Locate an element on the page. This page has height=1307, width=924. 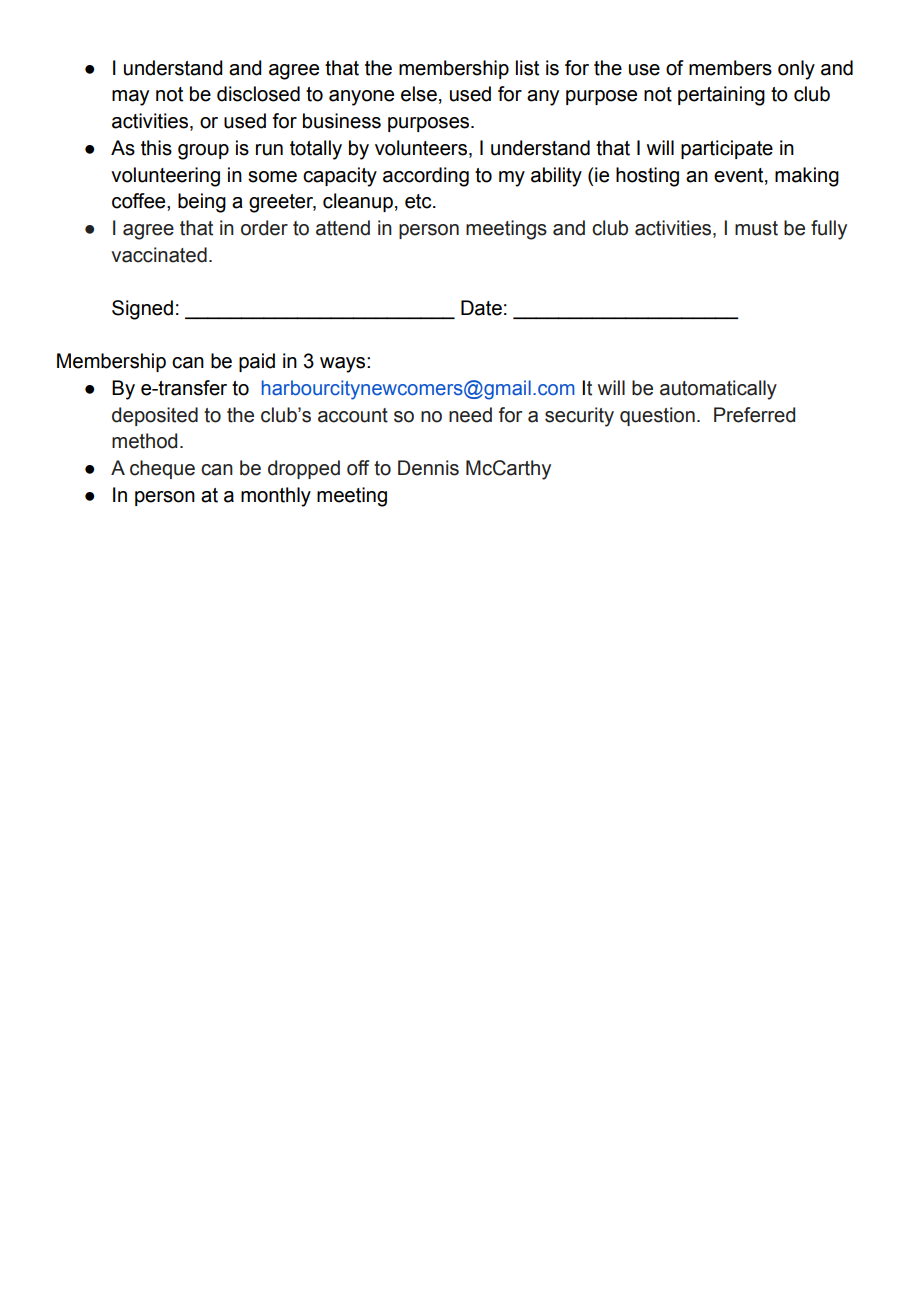
disclosed is located at coordinates (258, 94).
